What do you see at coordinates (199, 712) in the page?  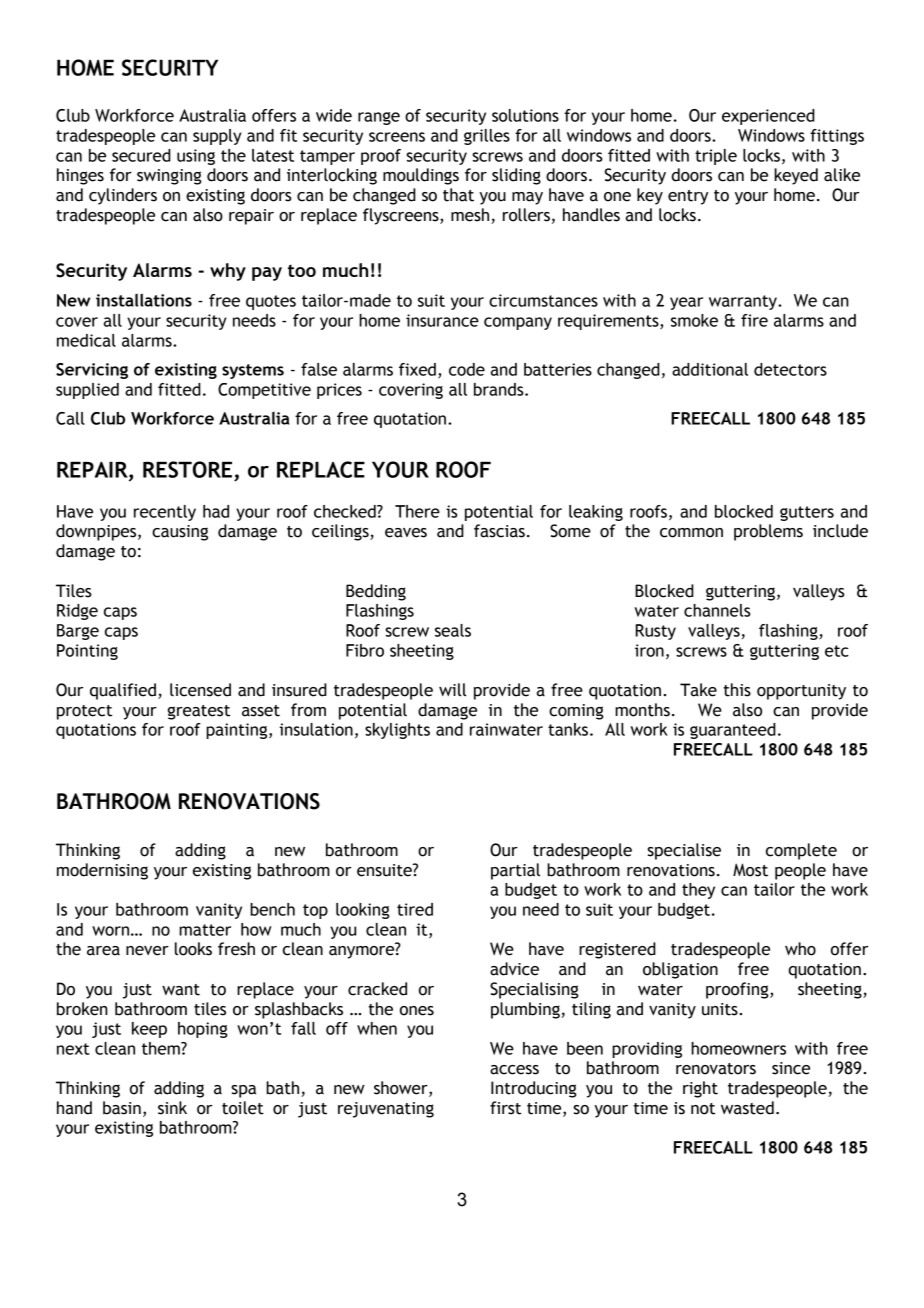 I see `greatest` at bounding box center [199, 712].
